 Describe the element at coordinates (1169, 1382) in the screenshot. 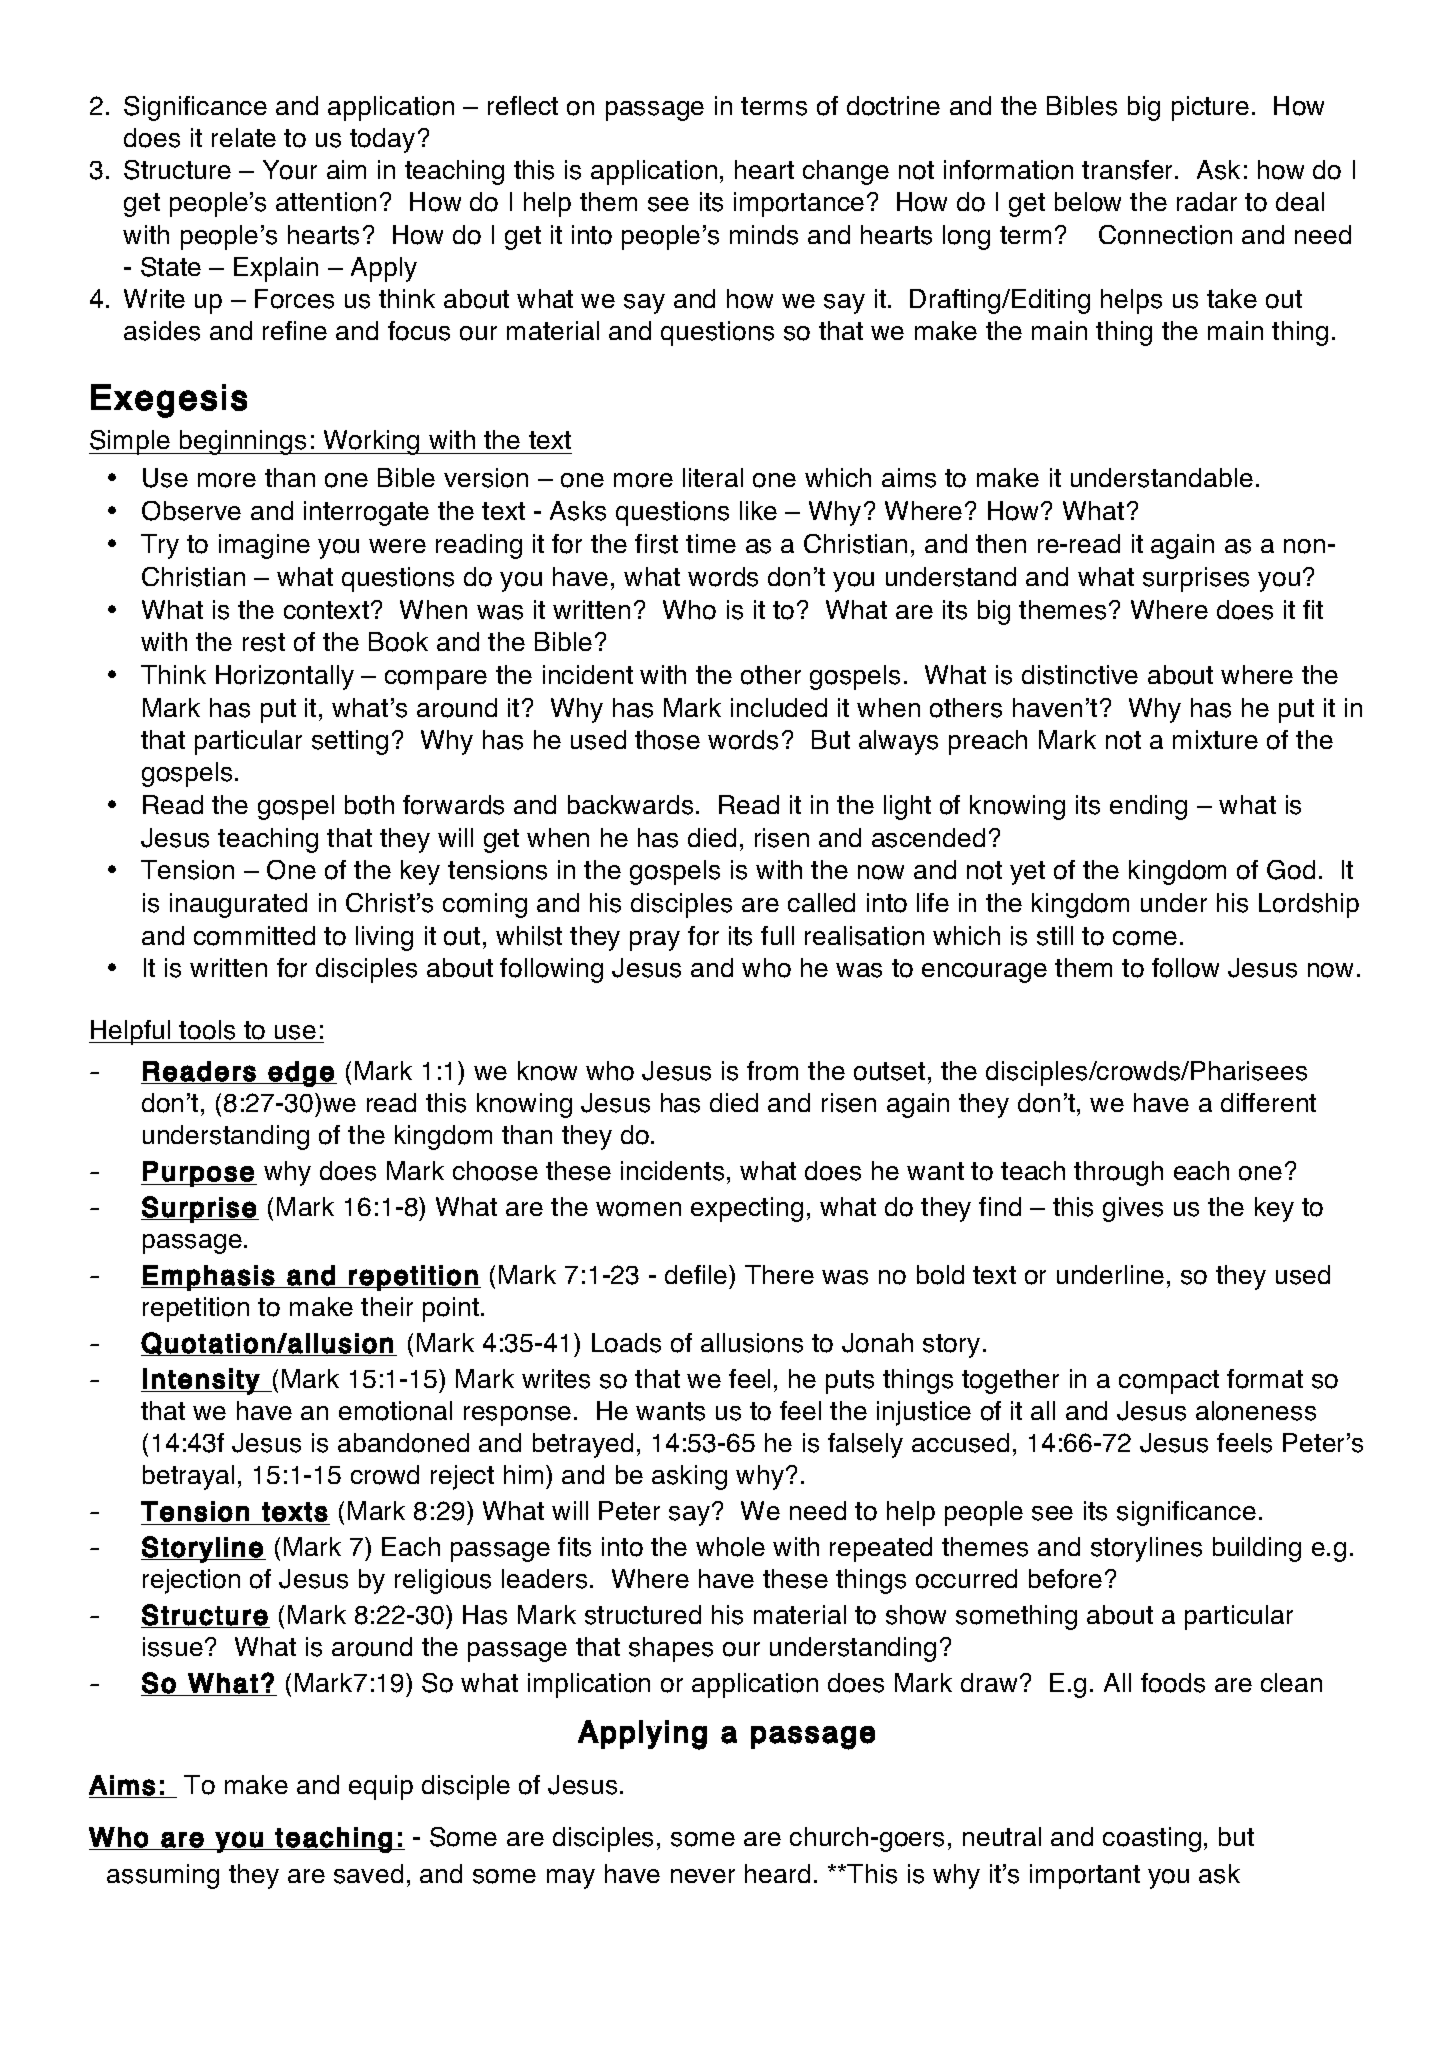

I see `compact` at that location.
